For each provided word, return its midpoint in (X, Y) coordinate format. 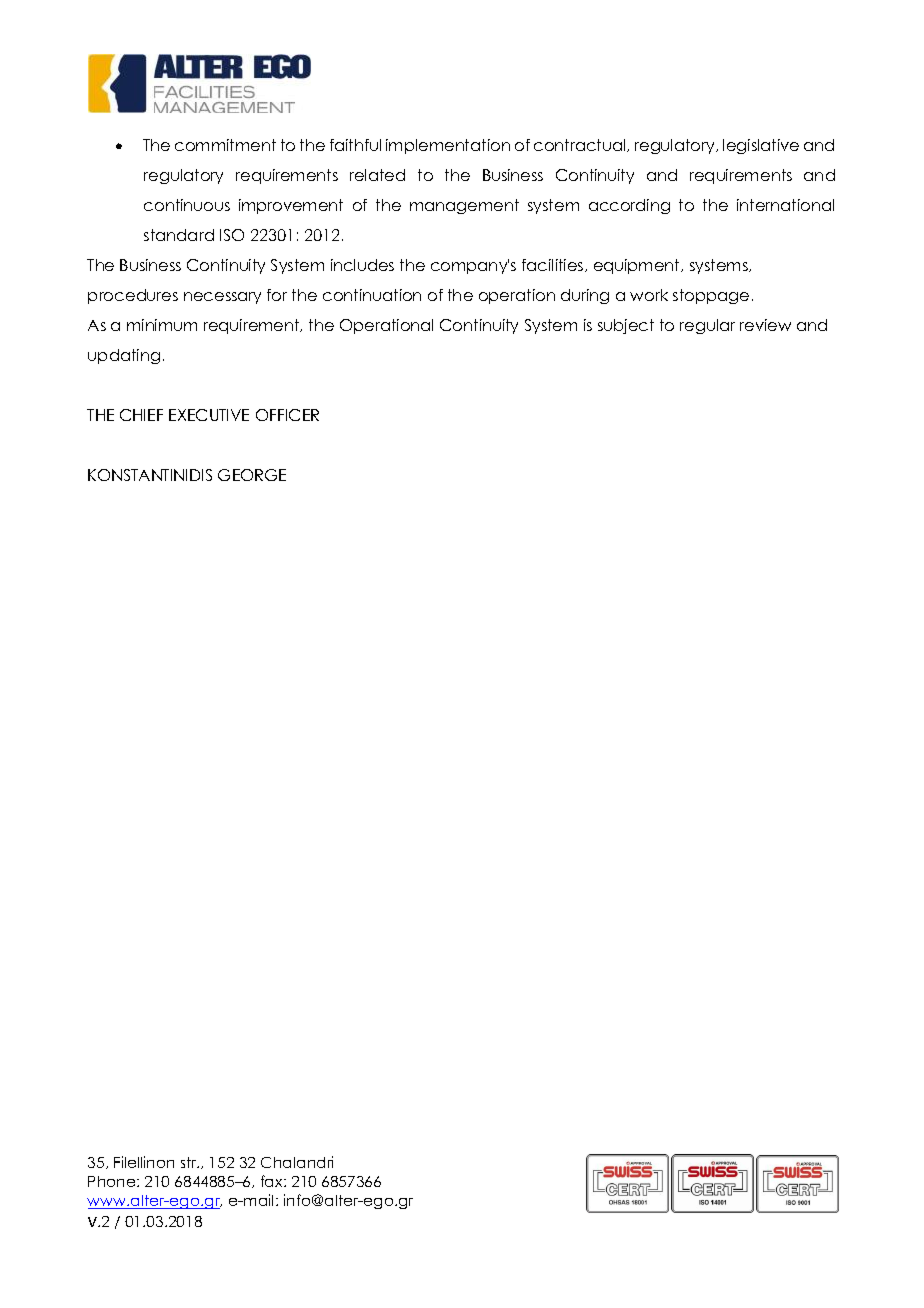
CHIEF (141, 415)
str (190, 1162)
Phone (113, 1181)
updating (124, 356)
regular (707, 326)
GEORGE (252, 475)
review (765, 325)
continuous (187, 205)
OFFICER (287, 415)
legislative (761, 146)
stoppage (711, 296)
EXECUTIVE (209, 415)
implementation (448, 146)
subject (626, 326)
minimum (162, 325)
